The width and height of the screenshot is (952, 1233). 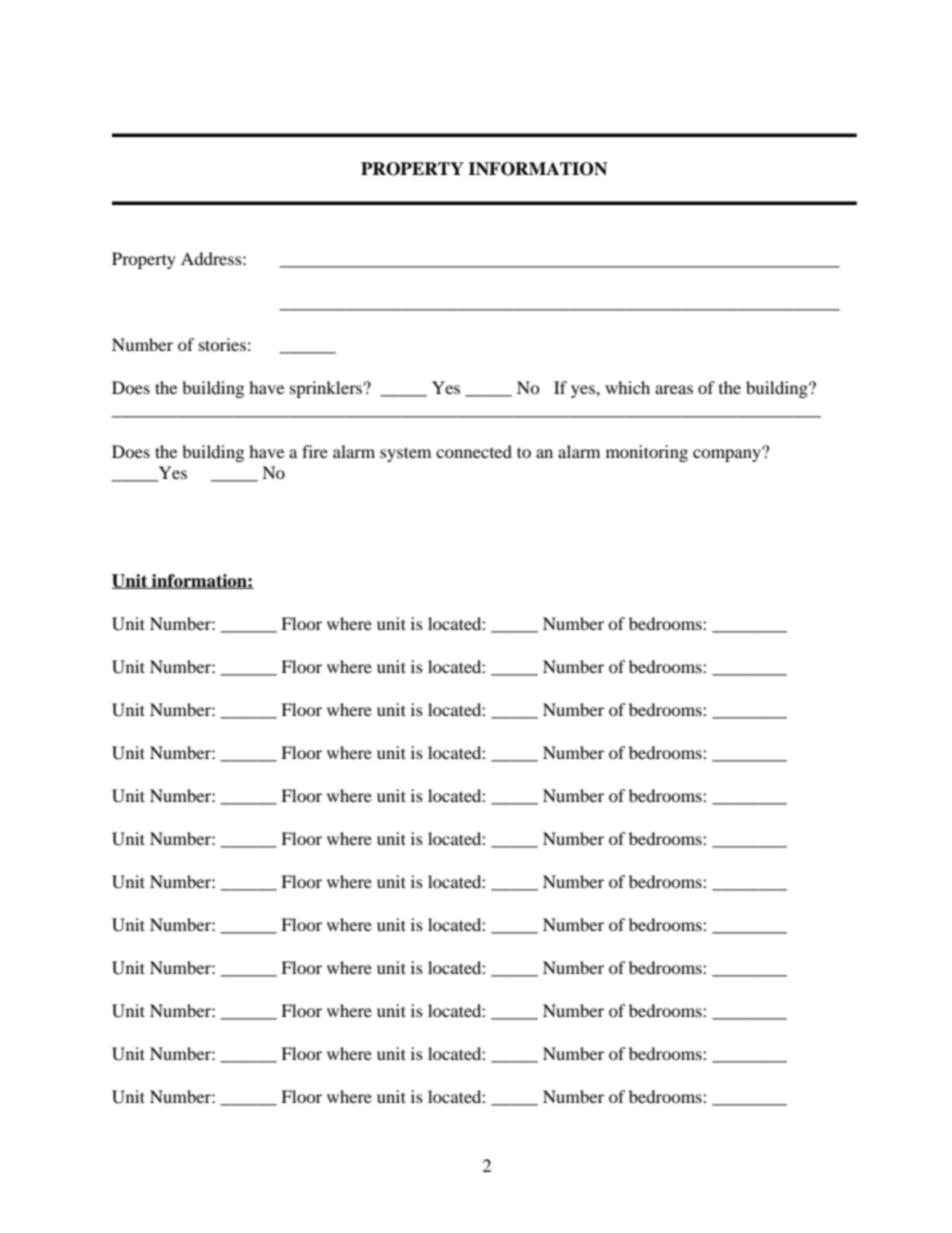 I want to click on areas, so click(x=674, y=389).
